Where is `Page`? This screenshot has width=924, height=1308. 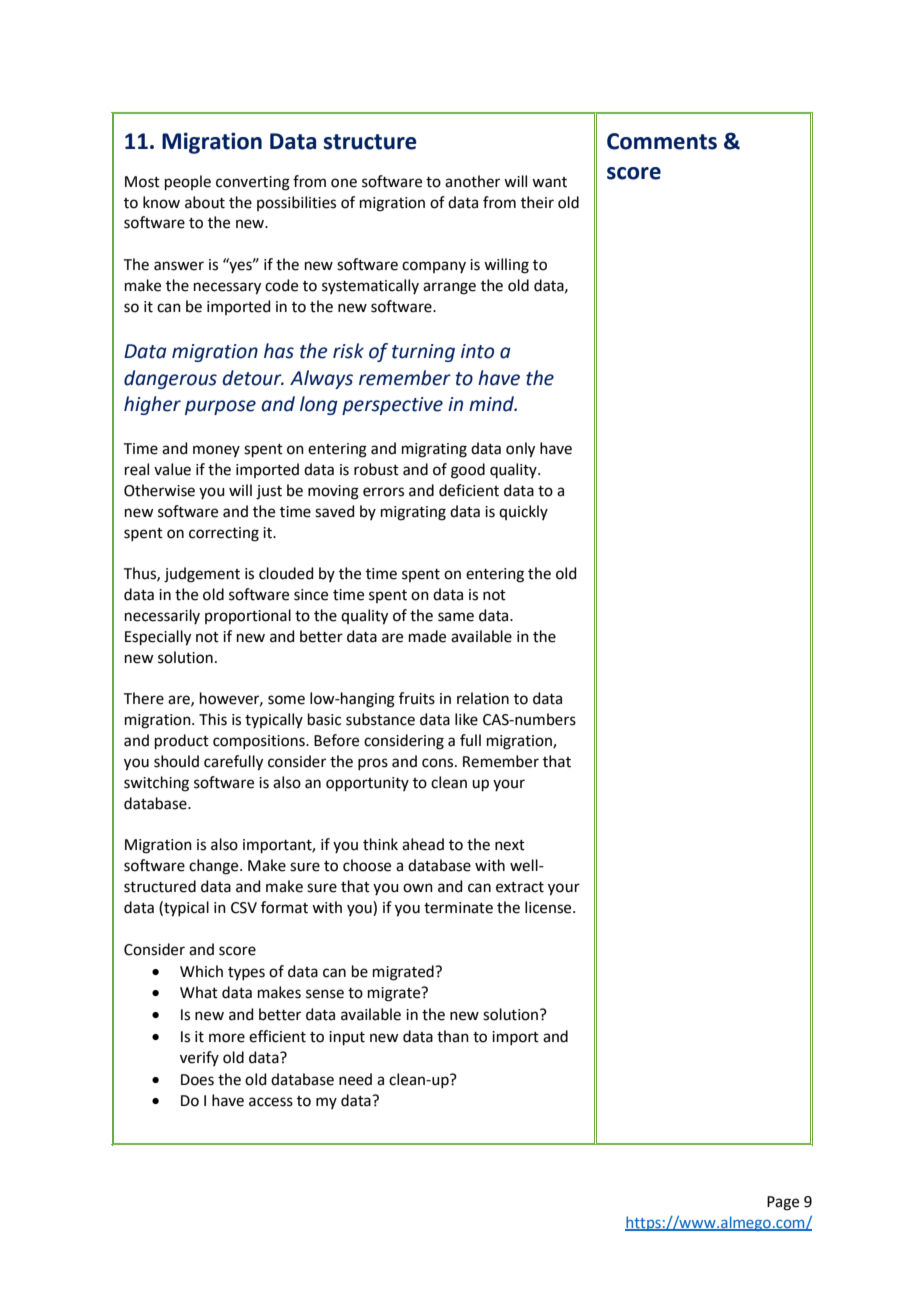 Page is located at coordinates (783, 1203).
